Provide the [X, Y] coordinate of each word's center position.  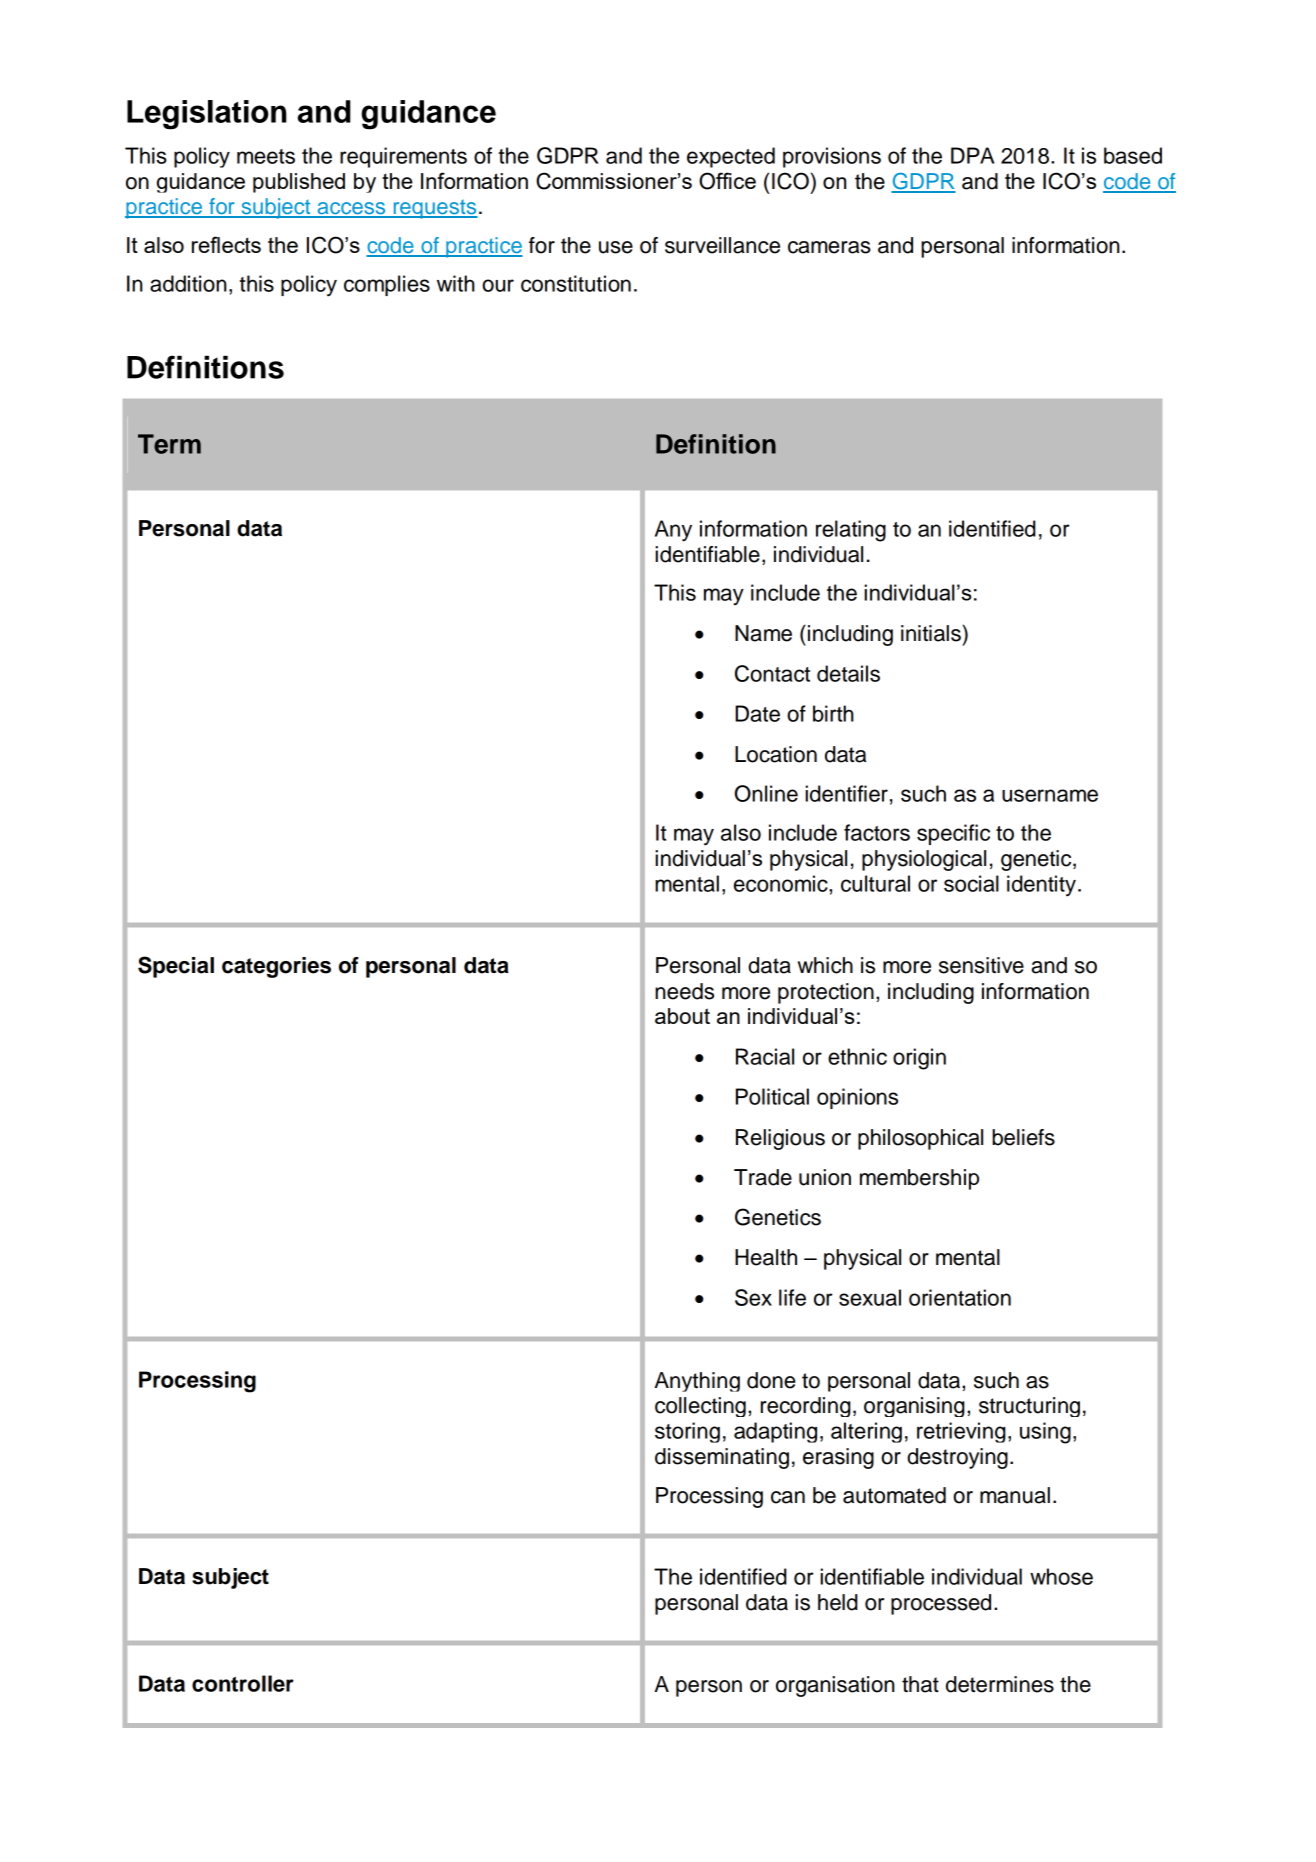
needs [684, 991]
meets [266, 156]
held [838, 1602]
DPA [973, 155]
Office [727, 181]
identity [1041, 886]
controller [243, 1683]
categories [276, 967]
